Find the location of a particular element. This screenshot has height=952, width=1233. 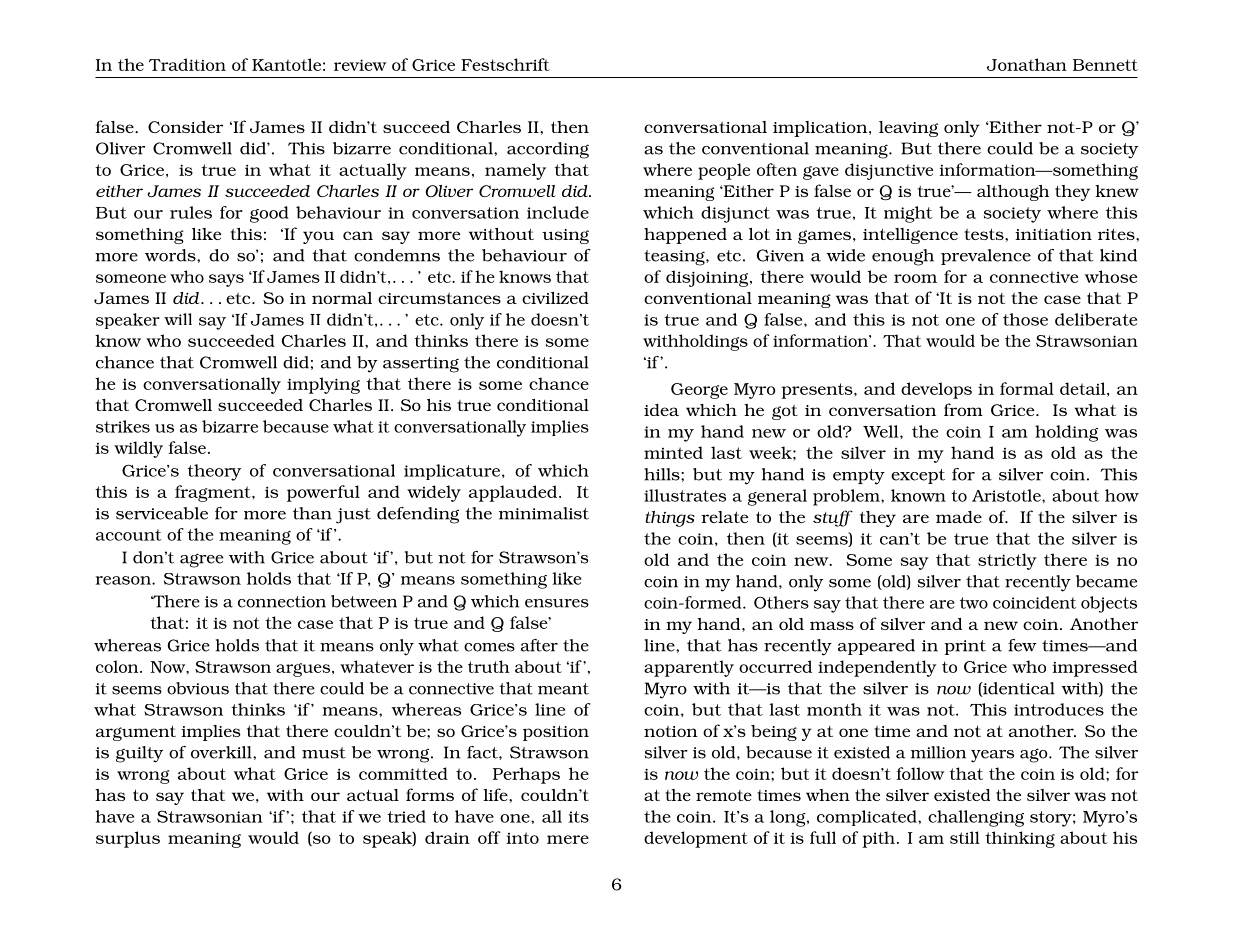

surplus is located at coordinates (128, 839).
